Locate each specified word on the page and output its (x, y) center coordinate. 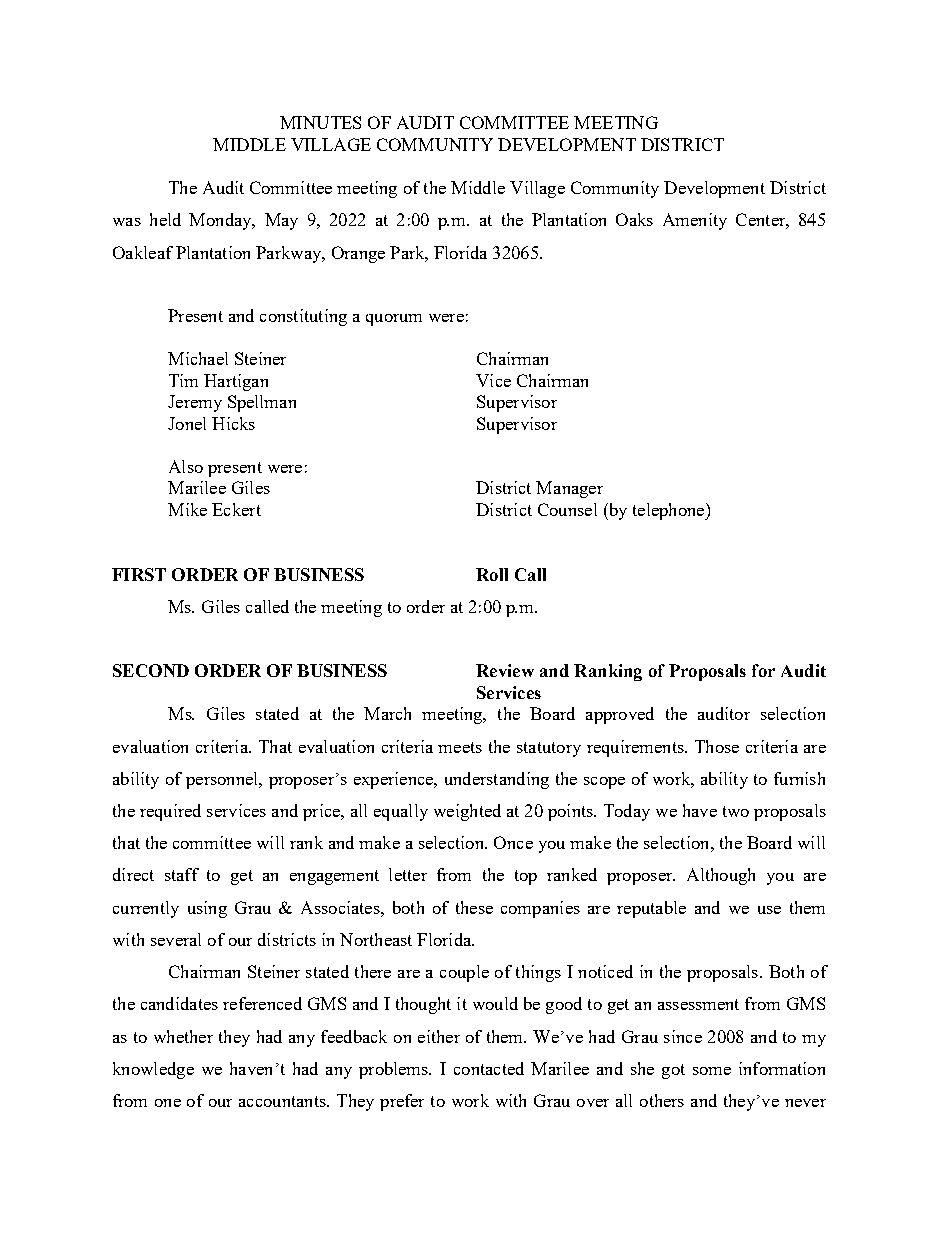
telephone (670, 511)
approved (620, 715)
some (712, 1071)
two (736, 811)
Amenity (695, 221)
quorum (394, 320)
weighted (467, 812)
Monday (221, 221)
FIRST (139, 574)
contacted (489, 1068)
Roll (492, 574)
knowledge (153, 1070)
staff (182, 874)
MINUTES (320, 122)
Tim (183, 380)
